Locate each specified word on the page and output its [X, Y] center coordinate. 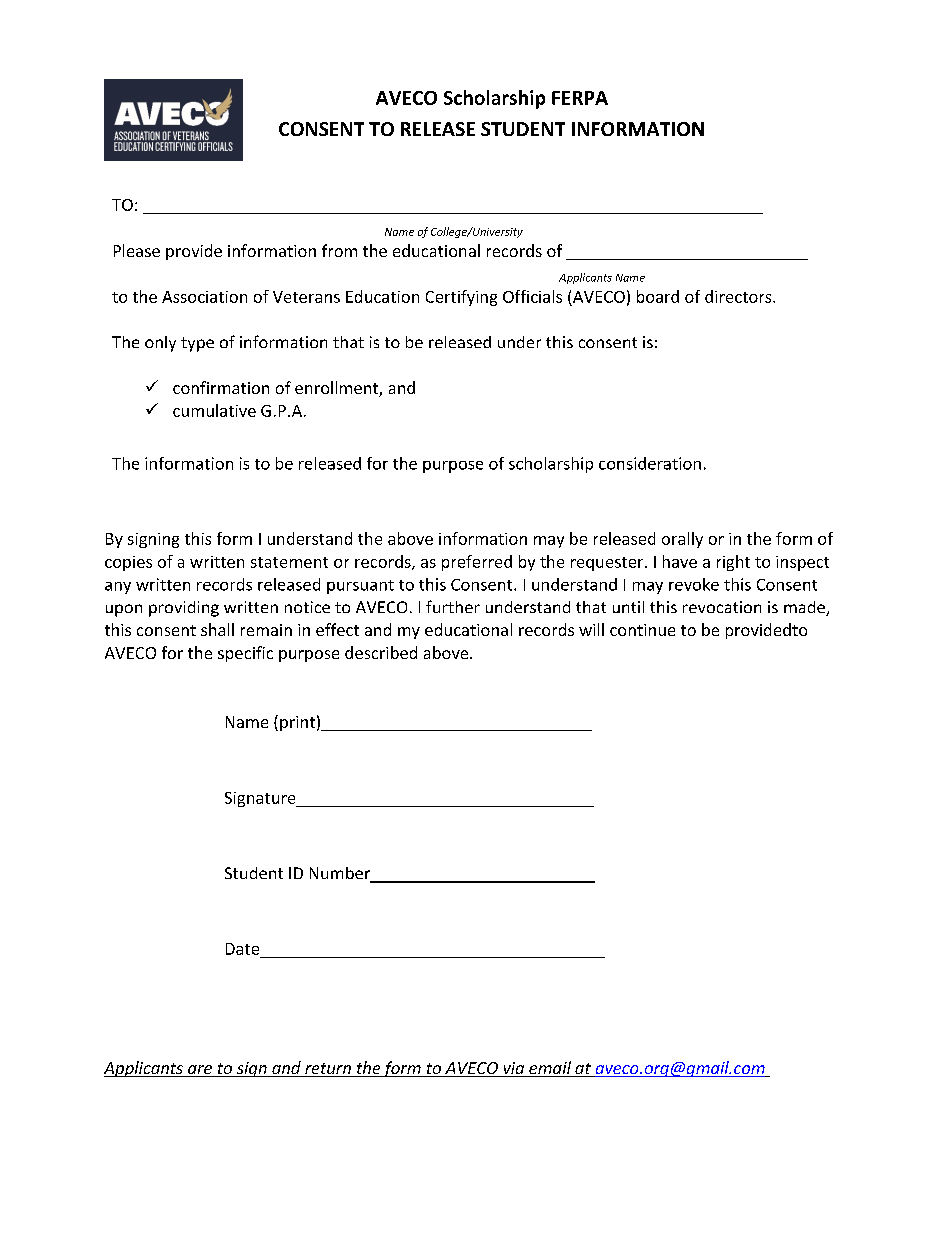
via [514, 1069]
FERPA [580, 98]
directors [739, 296]
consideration [650, 463]
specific [245, 654]
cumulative [214, 410]
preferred [477, 563]
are [200, 1071]
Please [137, 250]
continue [642, 630]
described [381, 652]
